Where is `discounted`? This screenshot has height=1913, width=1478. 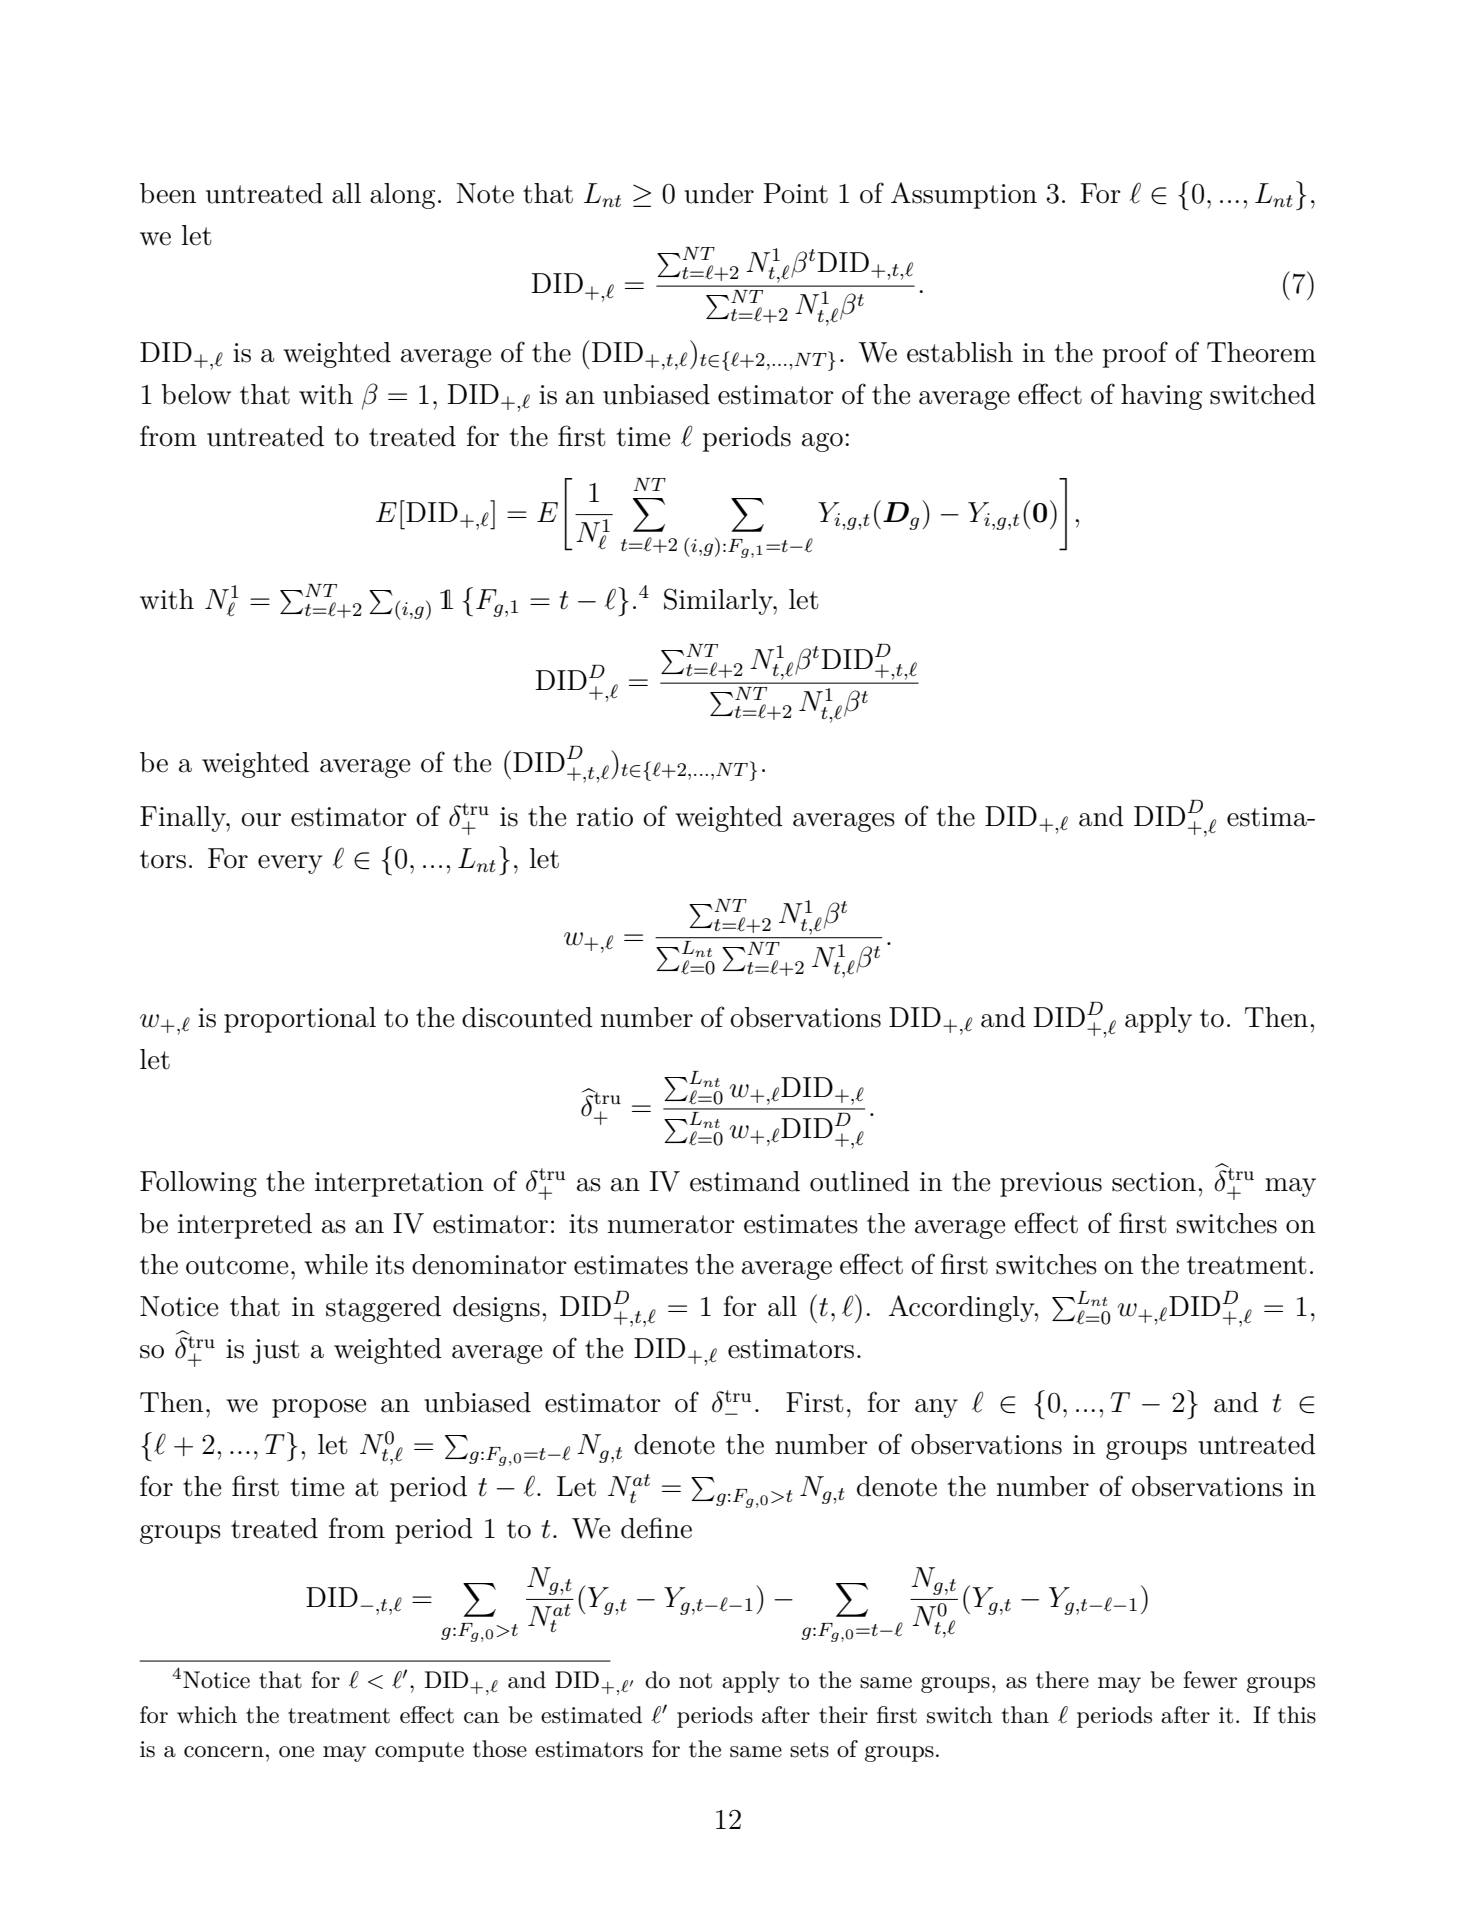 discounted is located at coordinates (527, 1017).
